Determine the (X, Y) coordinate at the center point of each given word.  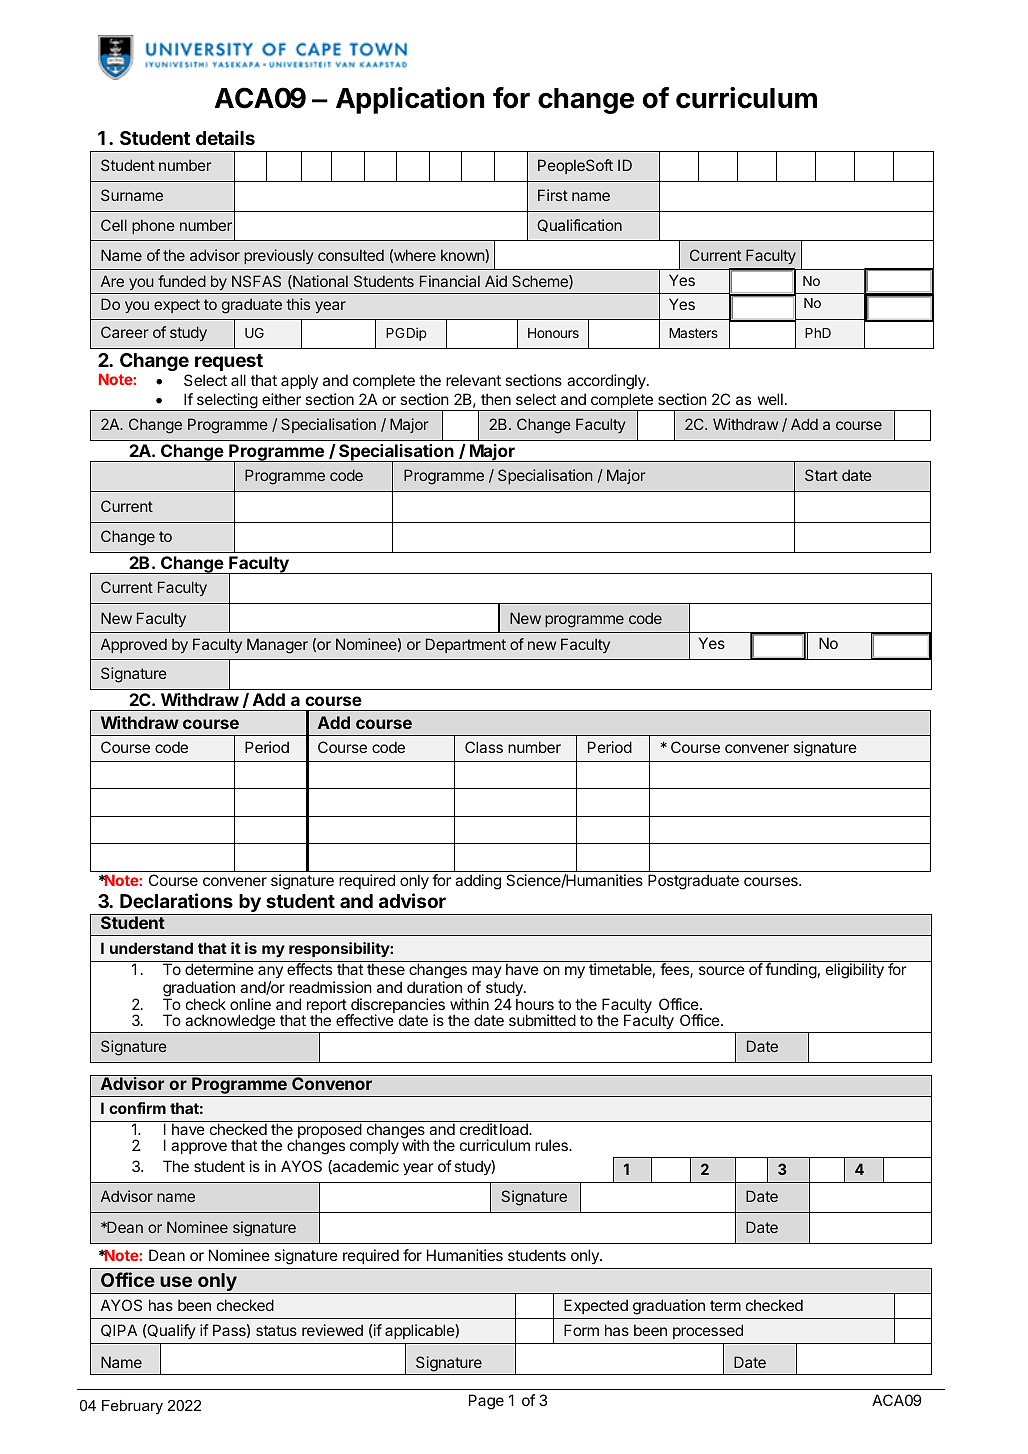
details (225, 137)
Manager (277, 646)
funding (791, 971)
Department (466, 645)
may (487, 974)
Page (486, 1402)
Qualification (579, 225)
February (132, 1407)
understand (151, 948)
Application (410, 100)
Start (821, 475)
